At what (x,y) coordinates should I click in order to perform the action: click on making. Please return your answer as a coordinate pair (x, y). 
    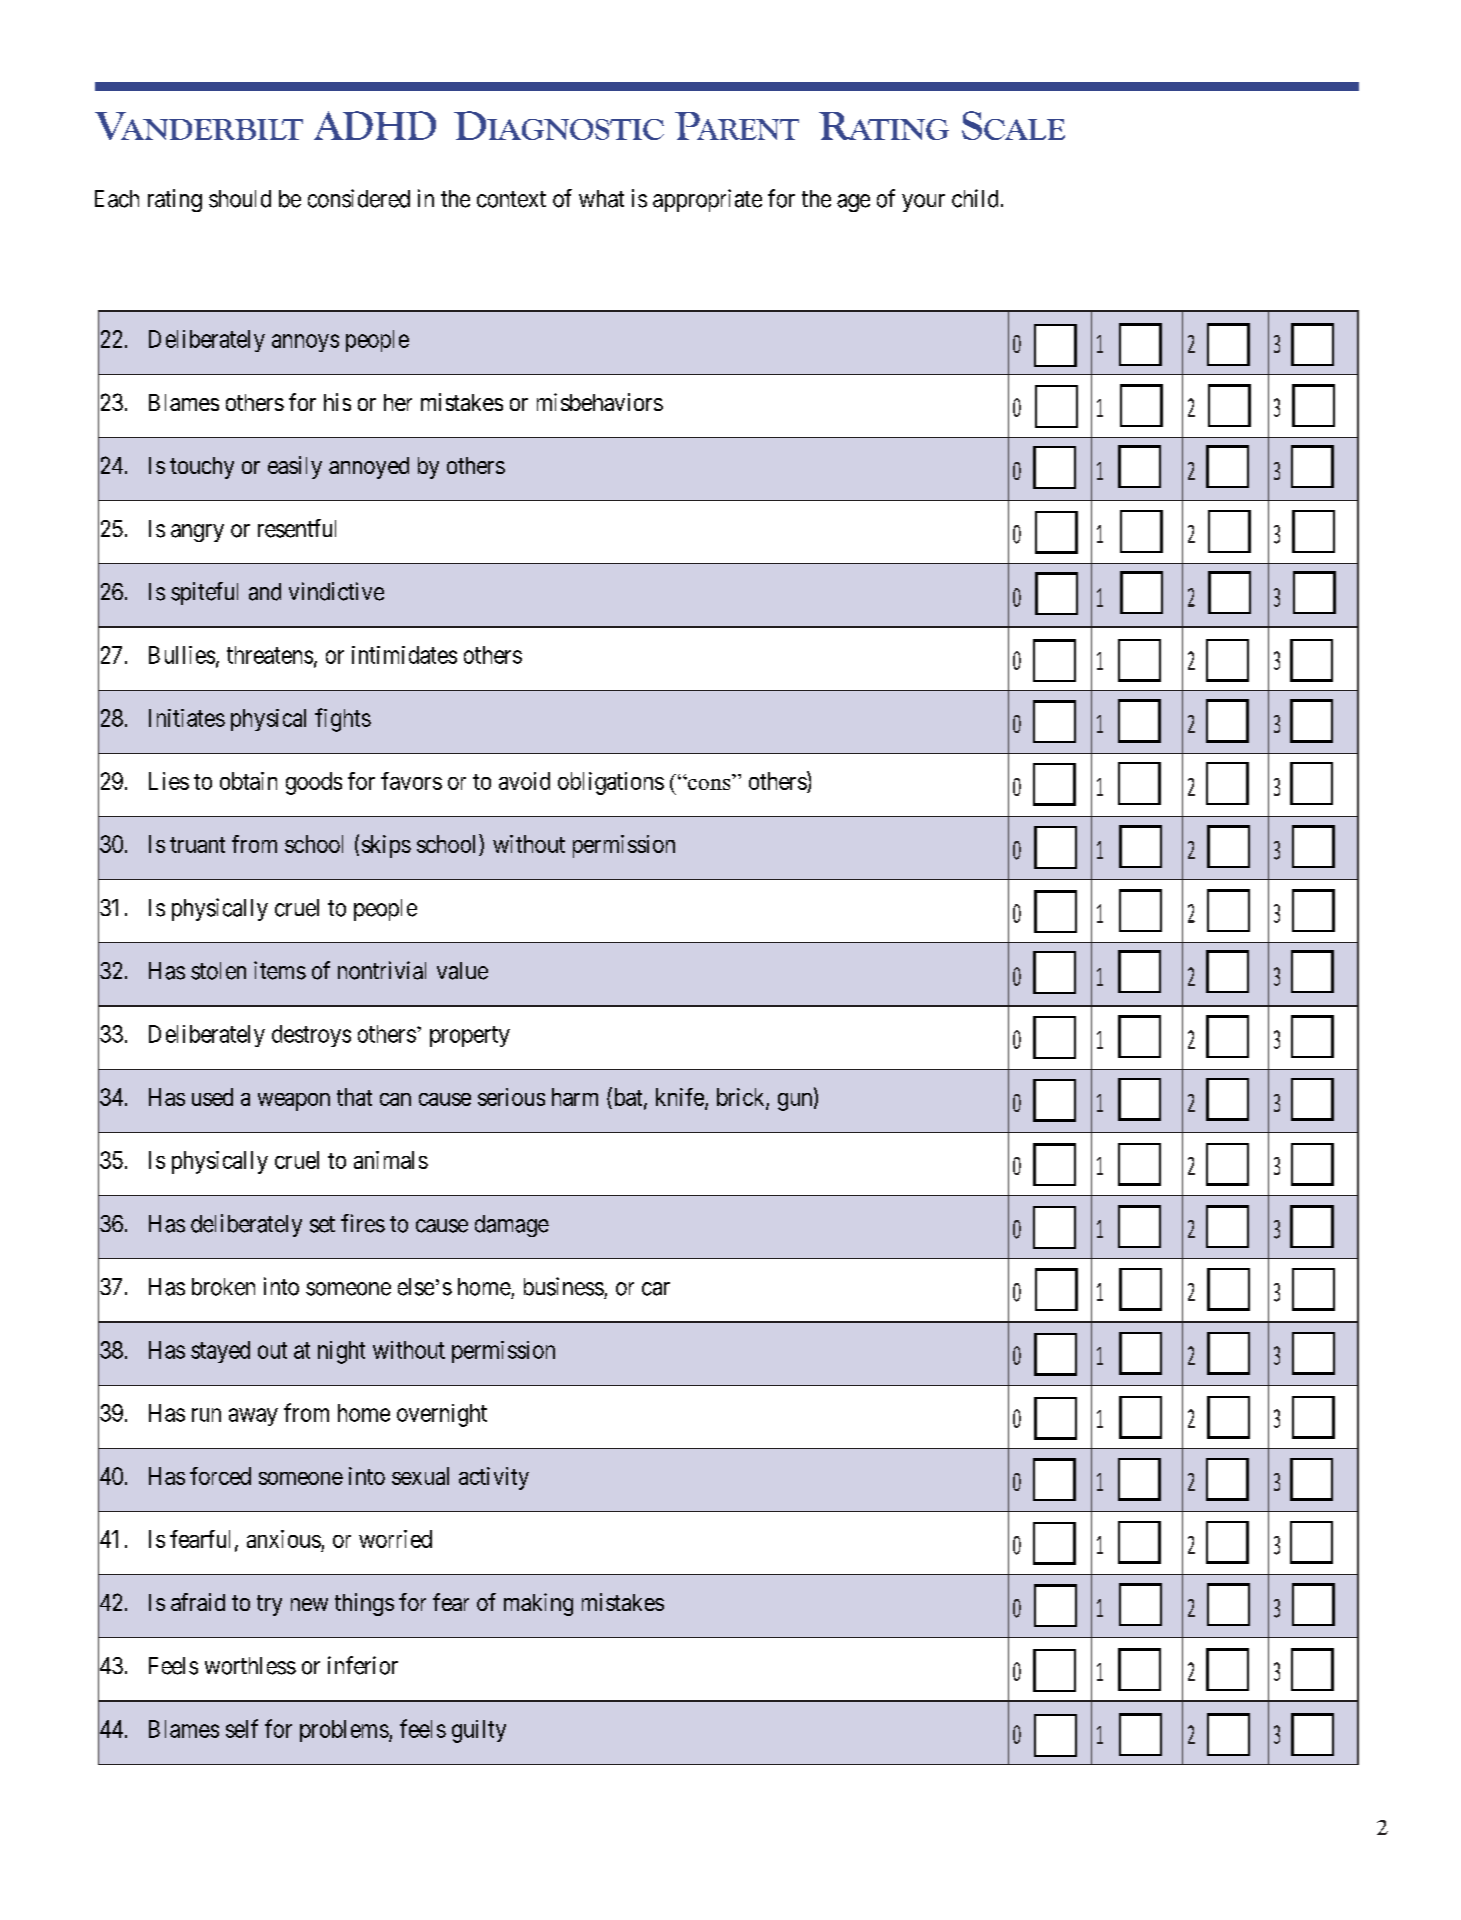
    Looking at the image, I should click on (538, 1604).
